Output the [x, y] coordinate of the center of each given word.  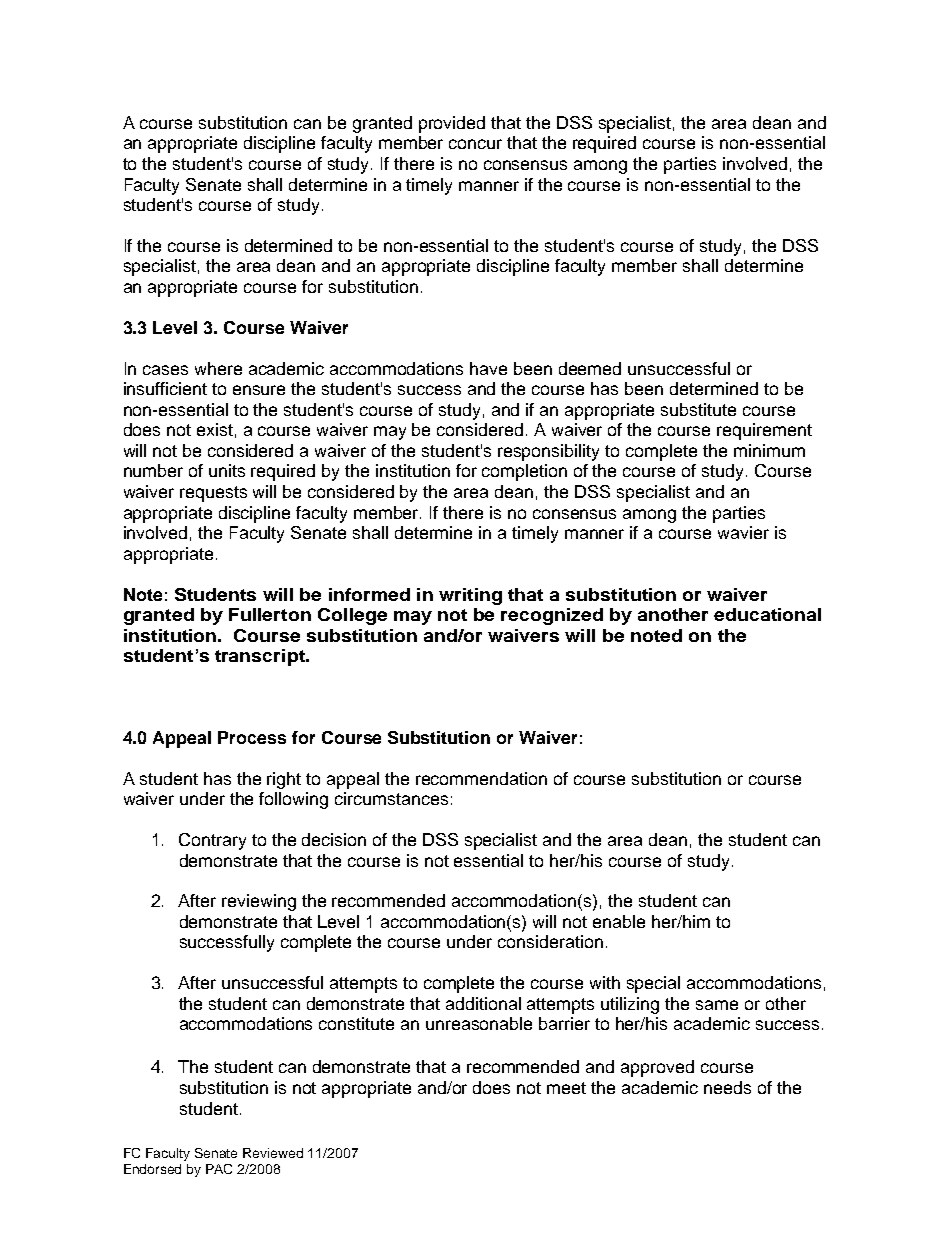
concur [475, 144]
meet [566, 1088]
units [227, 470]
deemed [590, 368]
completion [524, 472]
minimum [769, 450]
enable [619, 921]
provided [452, 124]
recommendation [481, 778]
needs [727, 1087]
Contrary [212, 841]
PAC [219, 1169]
